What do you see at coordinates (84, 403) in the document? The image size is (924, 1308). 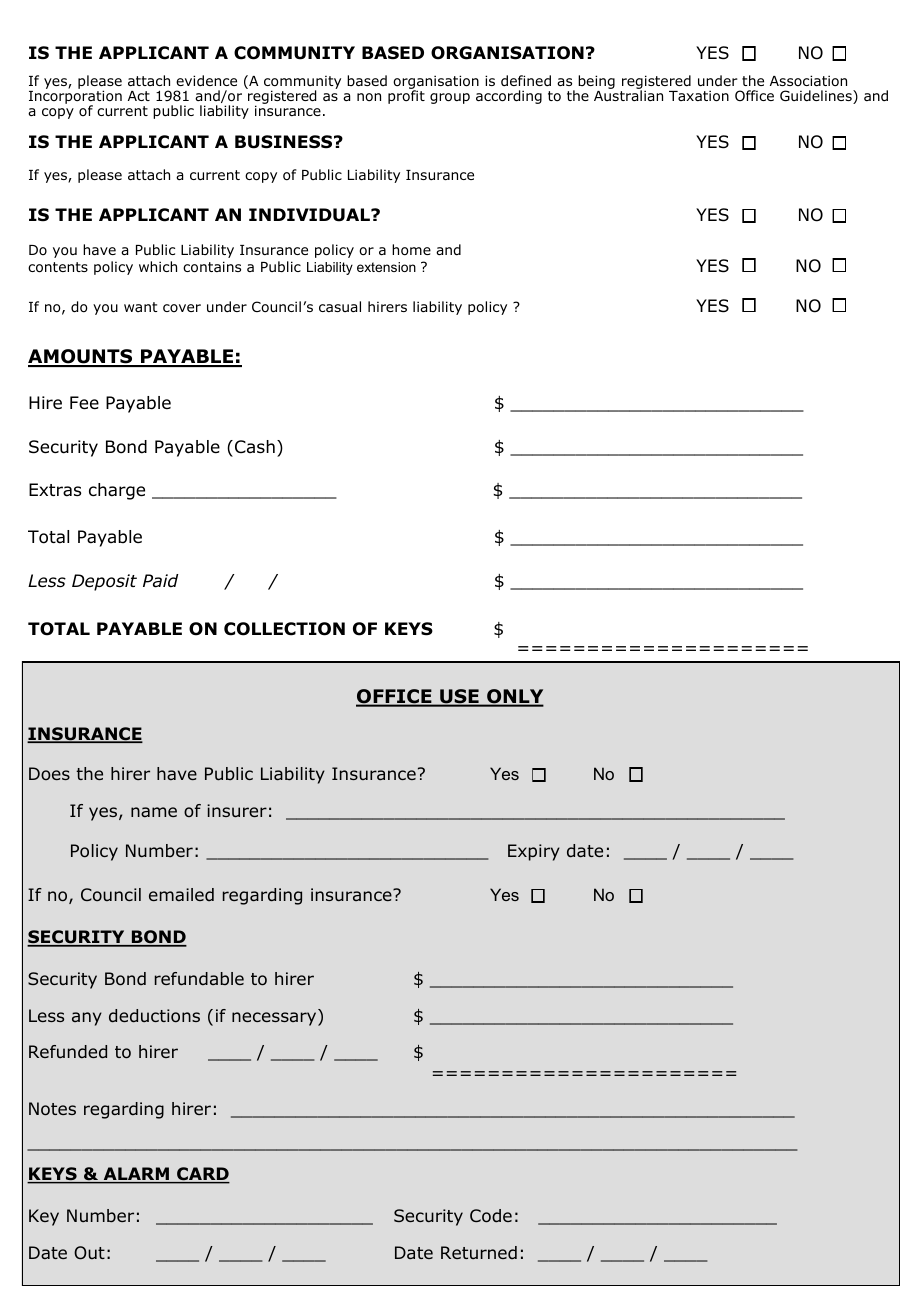 I see `Fee` at bounding box center [84, 403].
